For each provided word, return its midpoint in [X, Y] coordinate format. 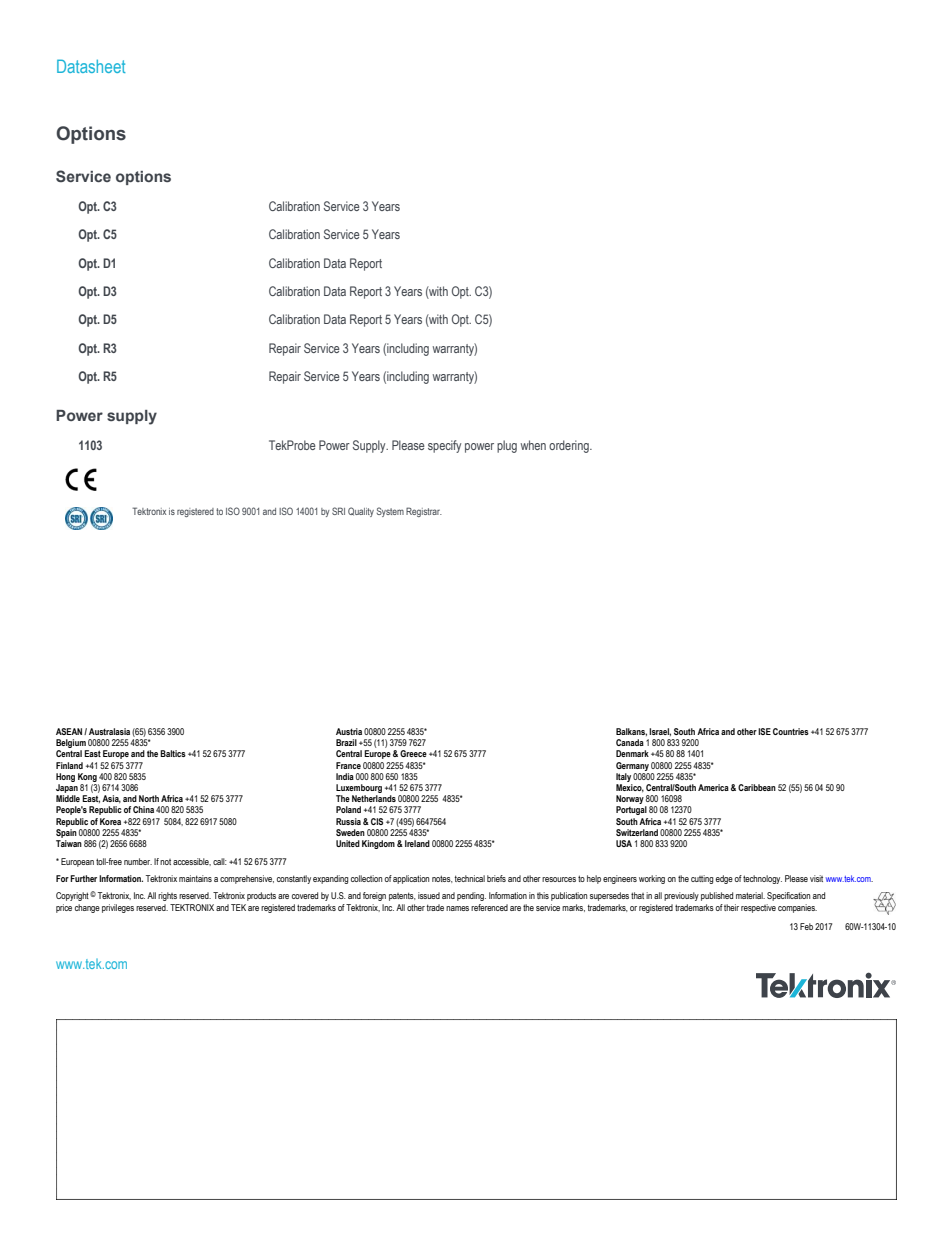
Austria [349, 731]
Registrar [424, 512]
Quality [361, 512]
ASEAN [70, 731]
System [390, 512]
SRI [338, 511]
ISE [764, 731]
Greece [413, 753]
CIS [377, 821]
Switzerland [637, 832]
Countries [791, 731]
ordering [570, 446]
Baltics [173, 753]
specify [444, 446]
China [143, 809]
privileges [118, 908]
